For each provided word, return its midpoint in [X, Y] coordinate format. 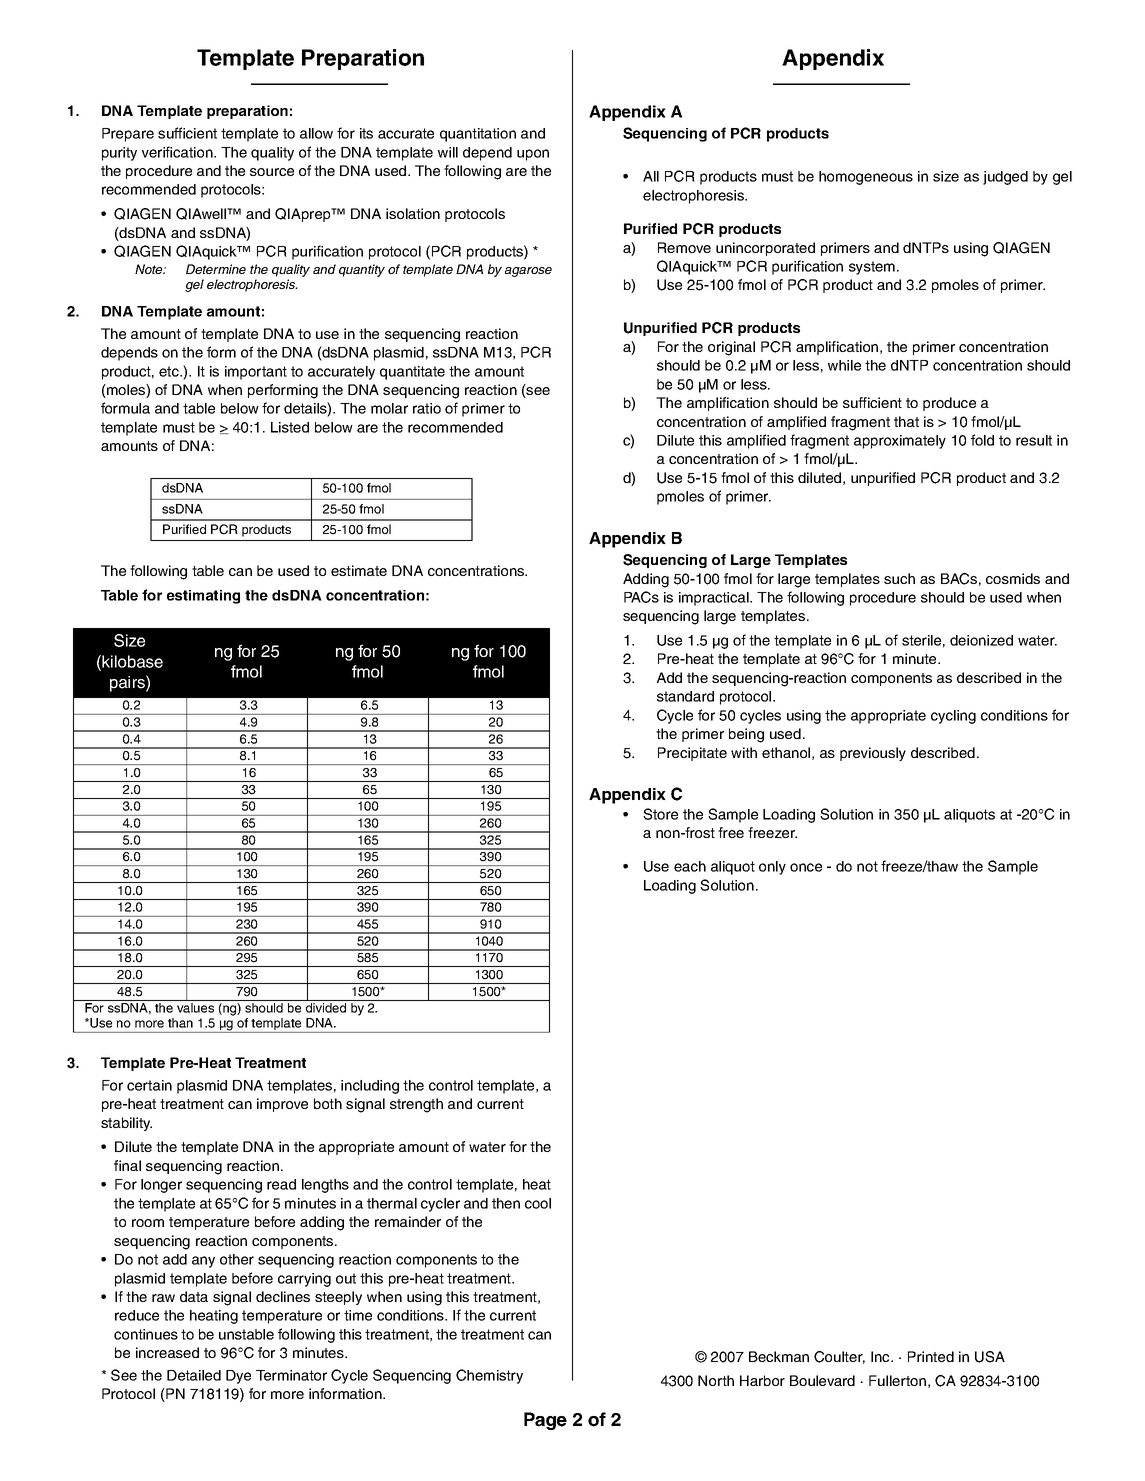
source [272, 172]
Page [545, 1421]
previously [873, 754]
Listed [290, 427]
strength [416, 1105]
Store [660, 814]
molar [389, 408]
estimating [203, 597]
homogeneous [866, 178]
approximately [900, 442]
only [772, 868]
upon [533, 155]
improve [282, 1105]
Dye [238, 1377]
